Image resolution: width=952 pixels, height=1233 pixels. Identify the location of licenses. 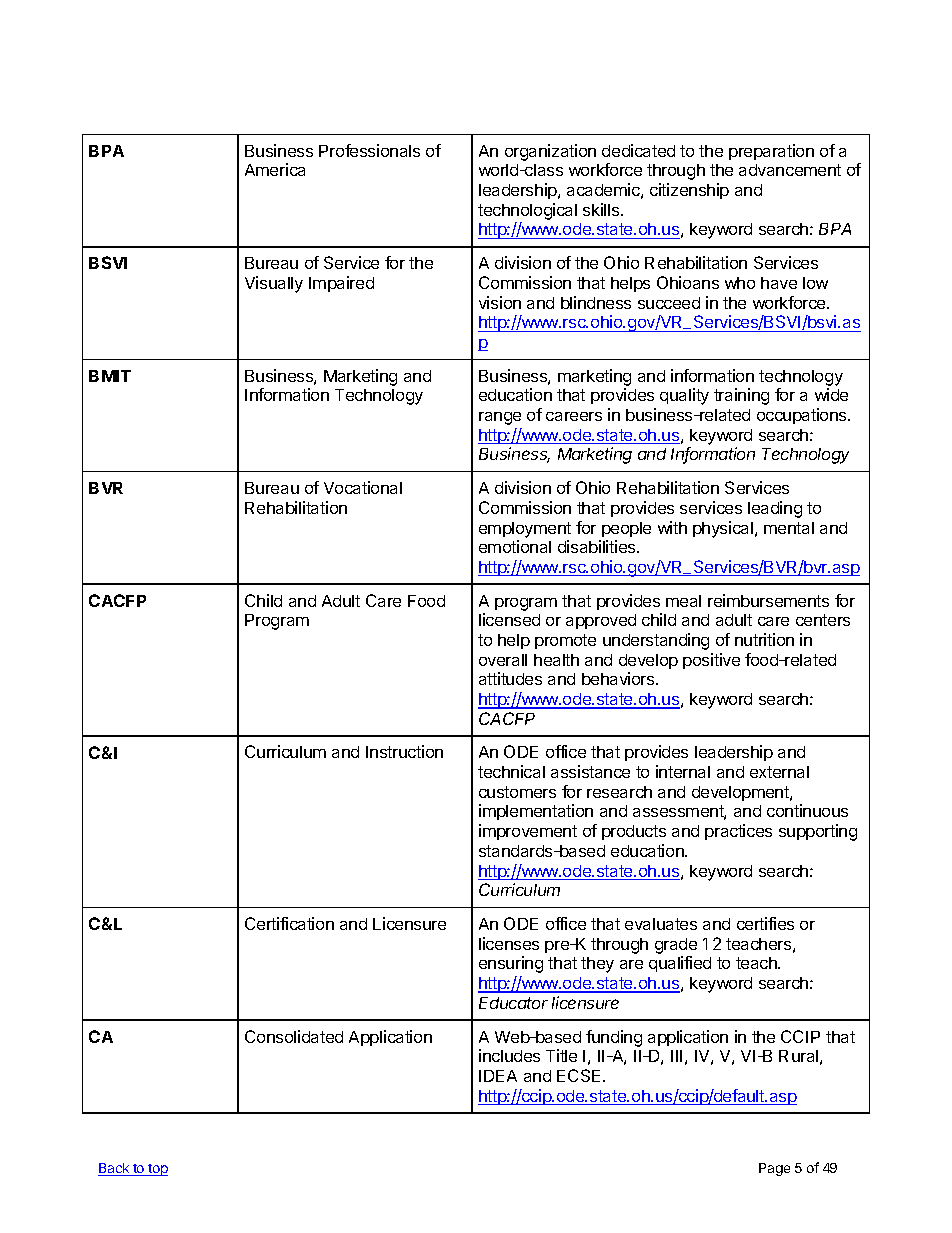
(509, 943).
